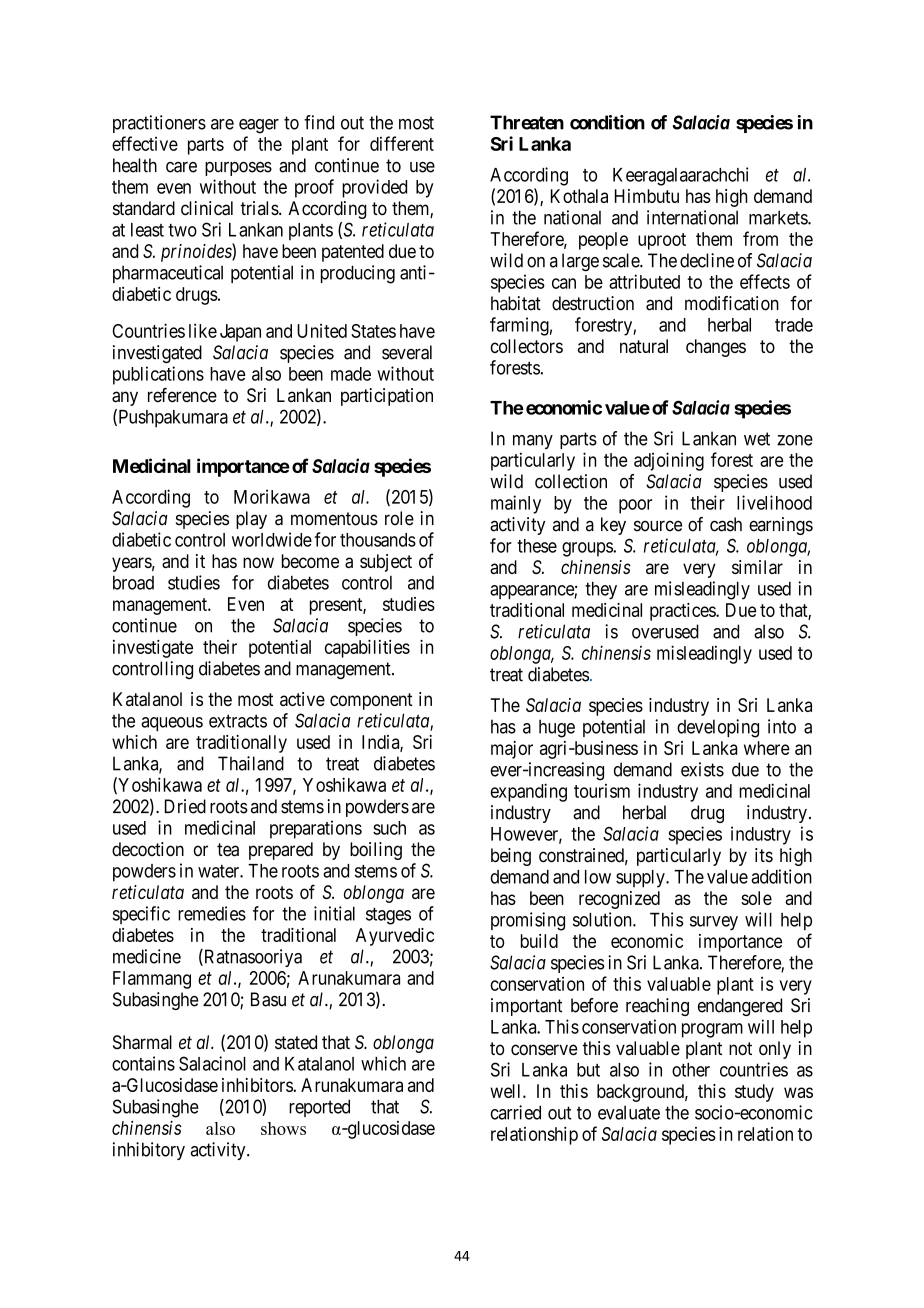 The image size is (924, 1308). I want to click on adjoining, so click(669, 461).
